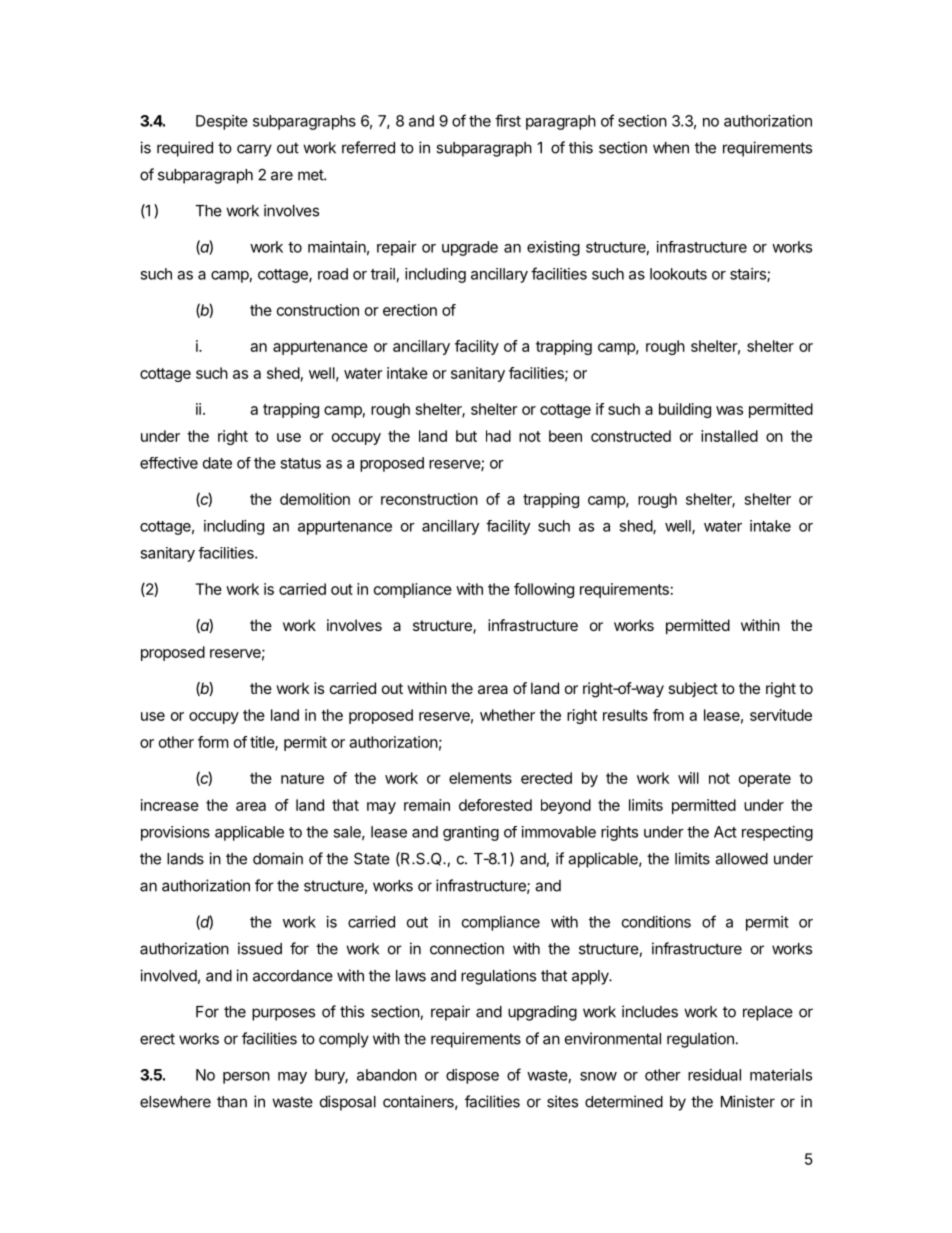 The width and height of the screenshot is (952, 1233). What do you see at coordinates (729, 436) in the screenshot?
I see `installed` at bounding box center [729, 436].
